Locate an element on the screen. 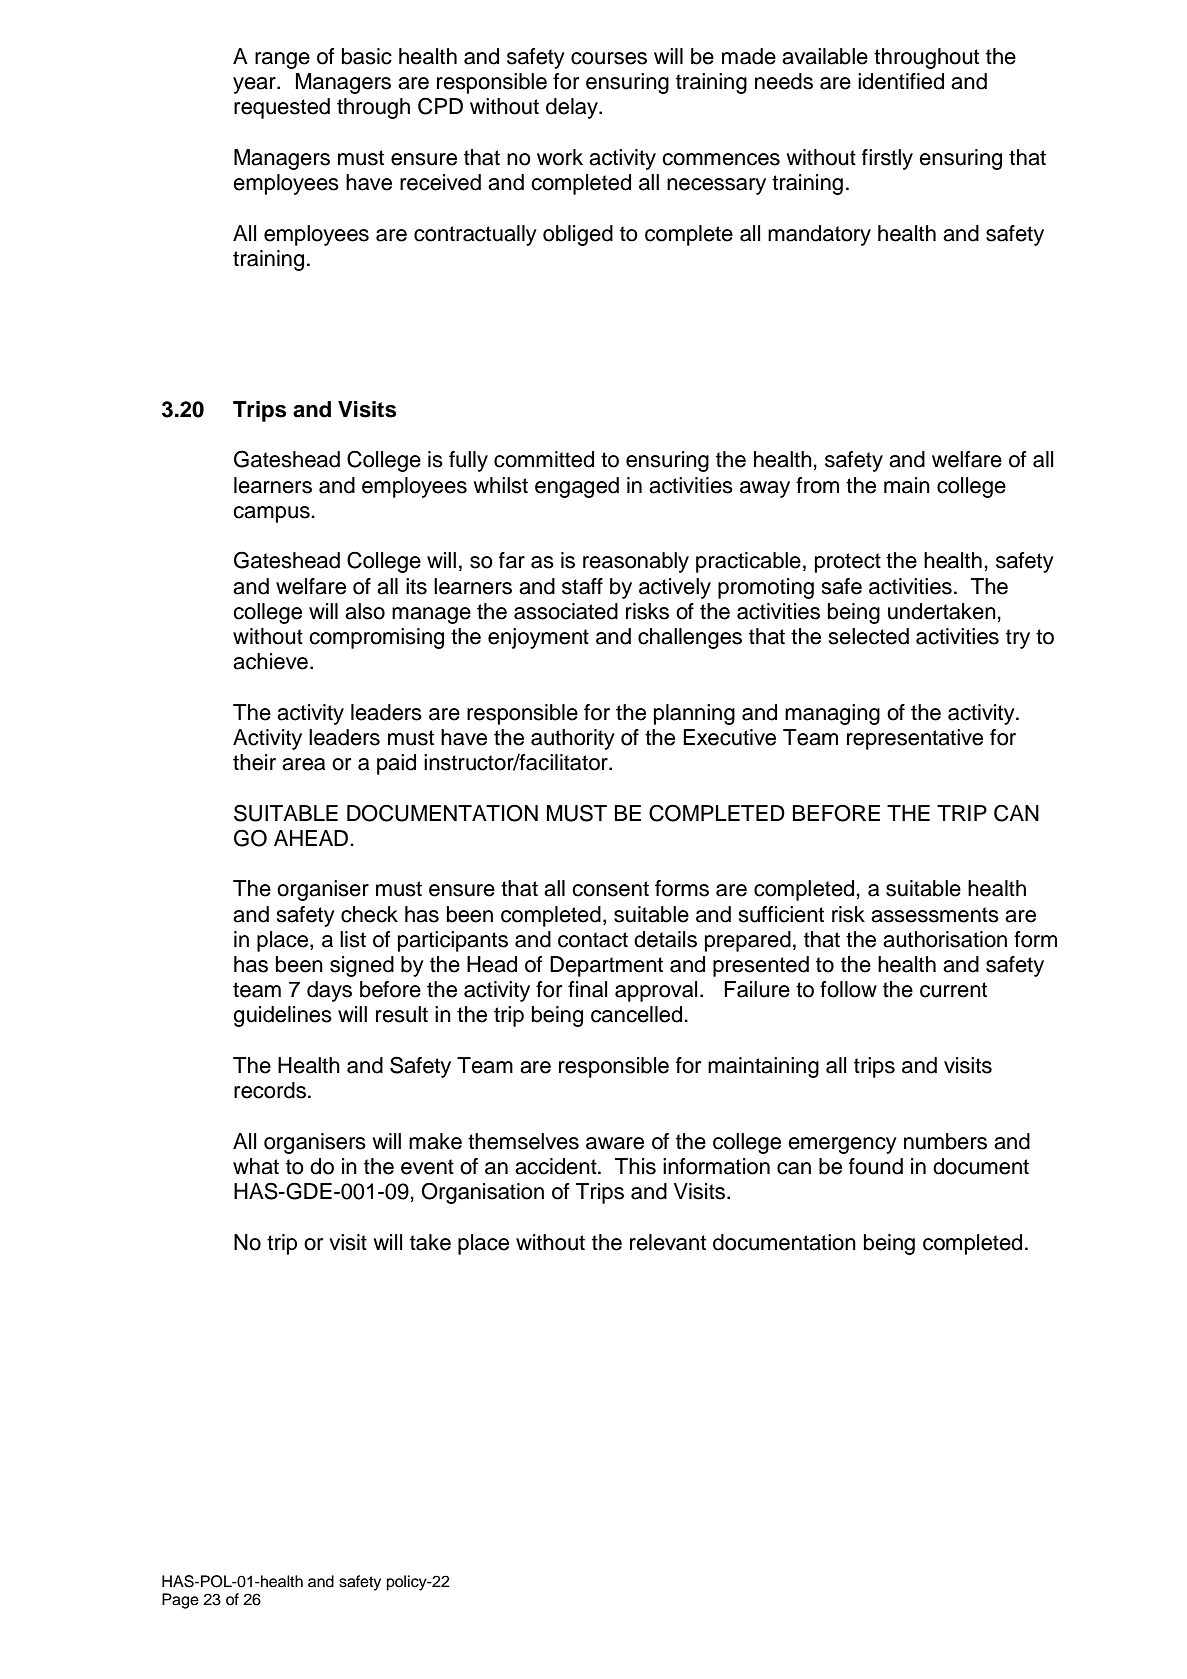  requested is located at coordinates (282, 108).
